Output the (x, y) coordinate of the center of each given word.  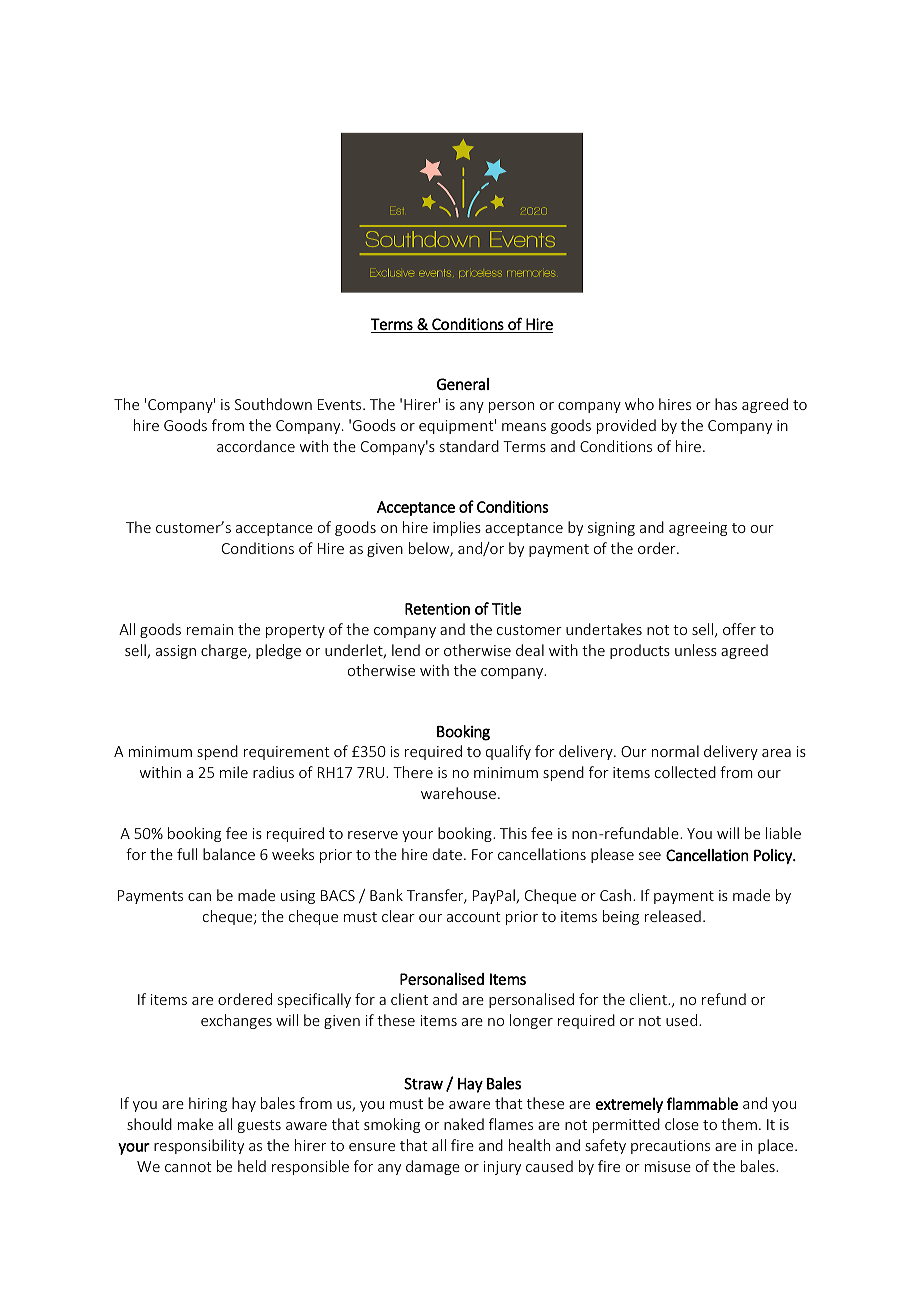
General (463, 384)
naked (464, 1124)
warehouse (458, 793)
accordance (256, 446)
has (726, 404)
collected (685, 772)
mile (234, 772)
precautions (670, 1147)
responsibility (199, 1146)
